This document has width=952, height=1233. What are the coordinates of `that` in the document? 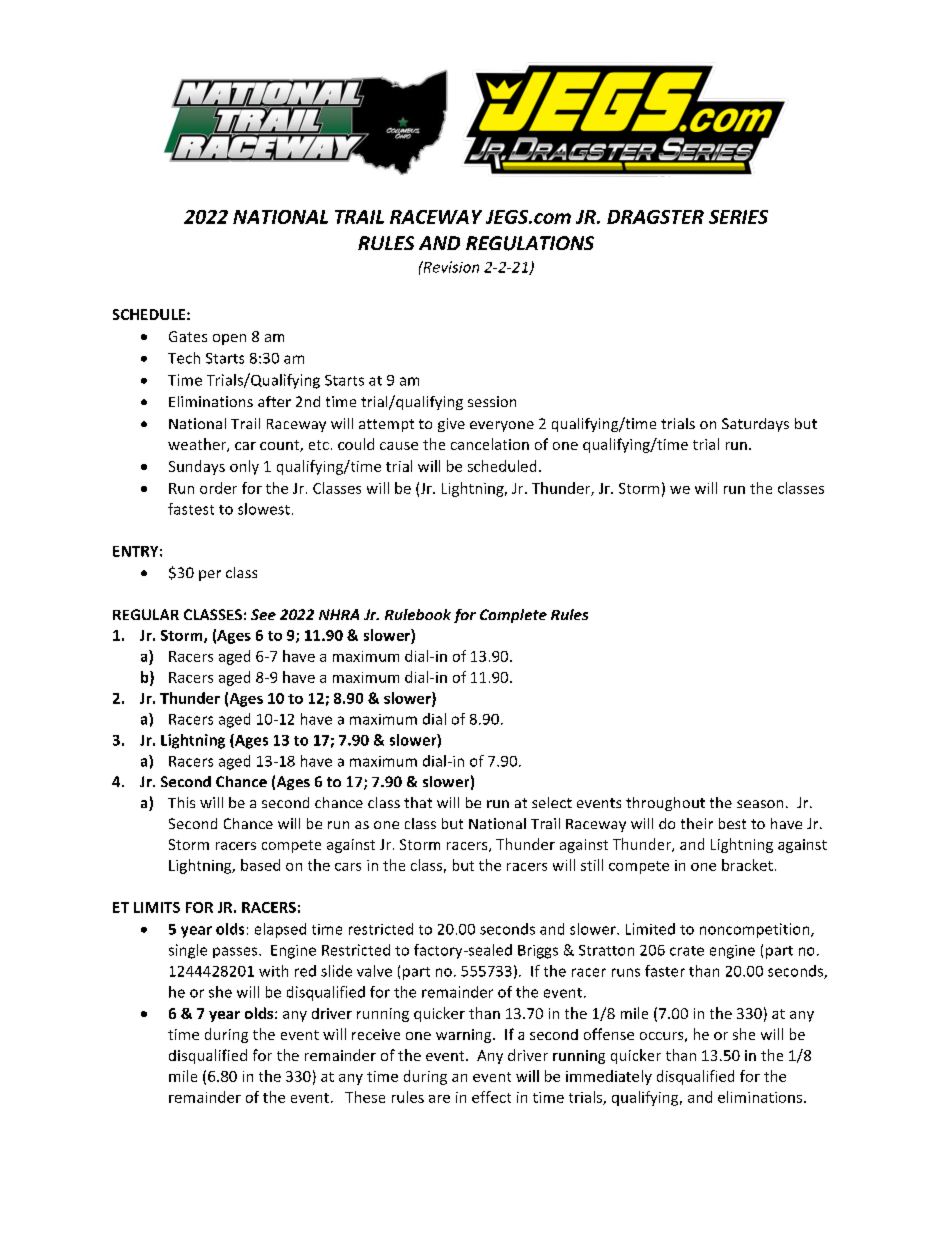 It's located at (418, 802).
